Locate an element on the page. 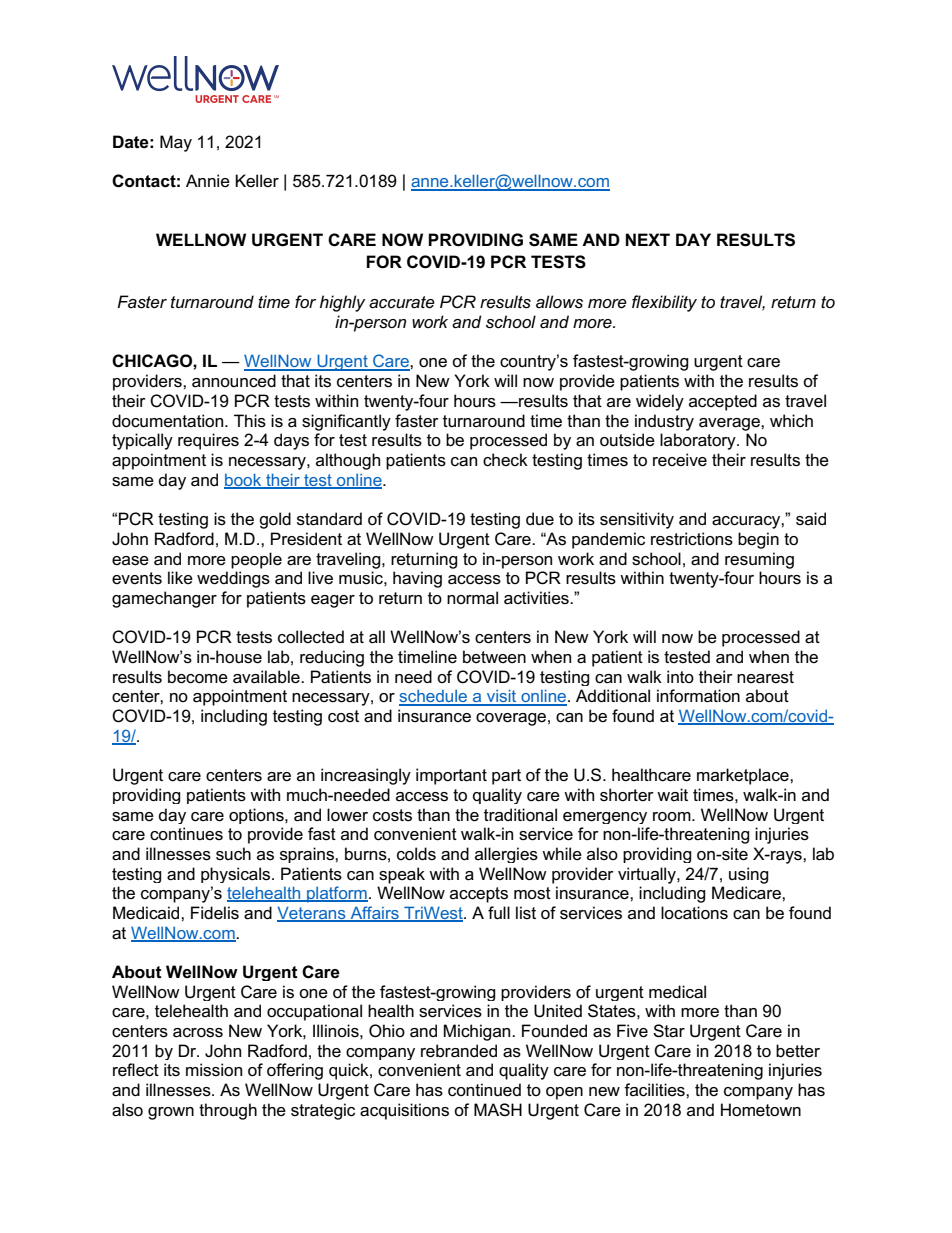 This document has width=952, height=1233. receive is located at coordinates (680, 460).
